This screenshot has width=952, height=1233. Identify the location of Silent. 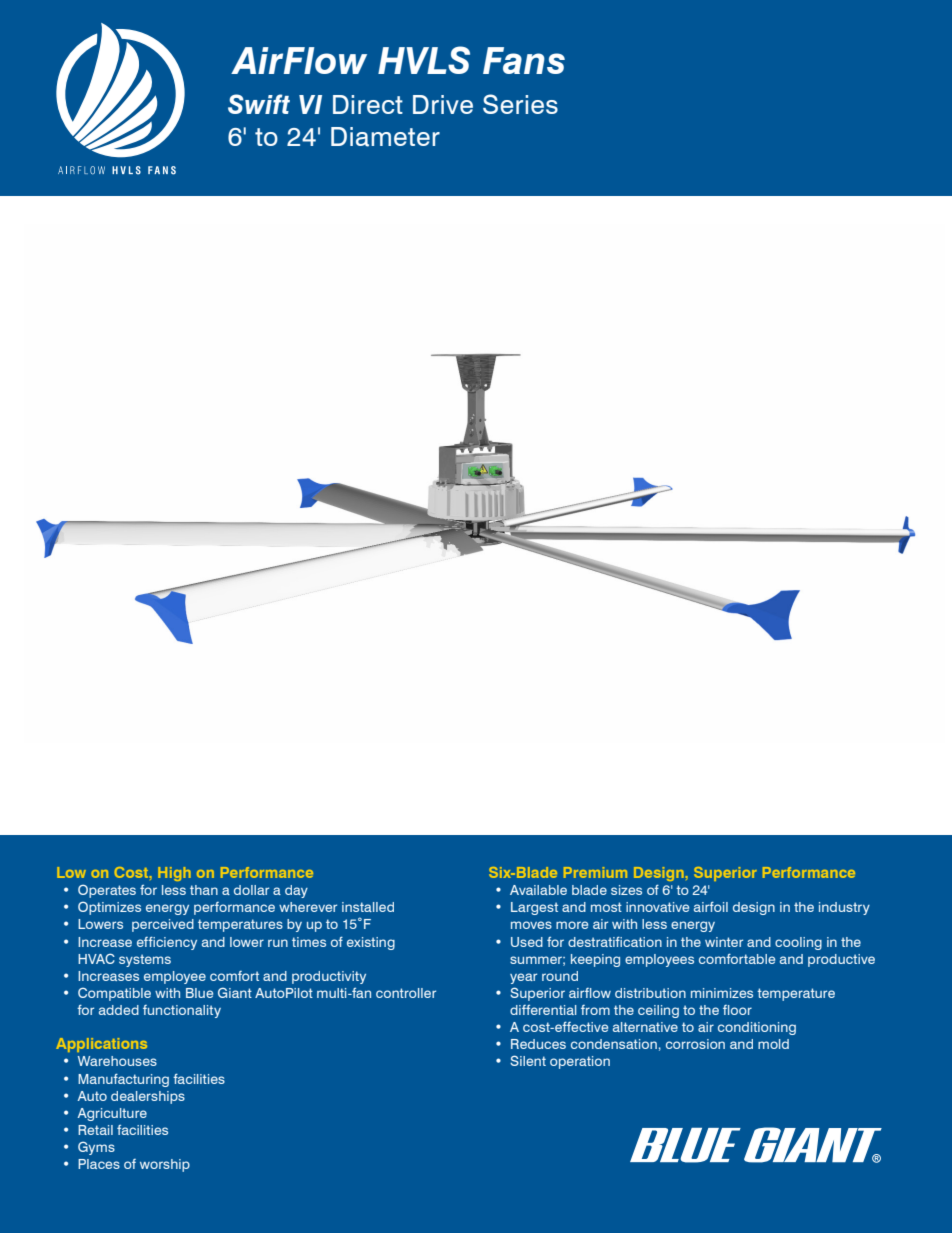
(528, 1060).
